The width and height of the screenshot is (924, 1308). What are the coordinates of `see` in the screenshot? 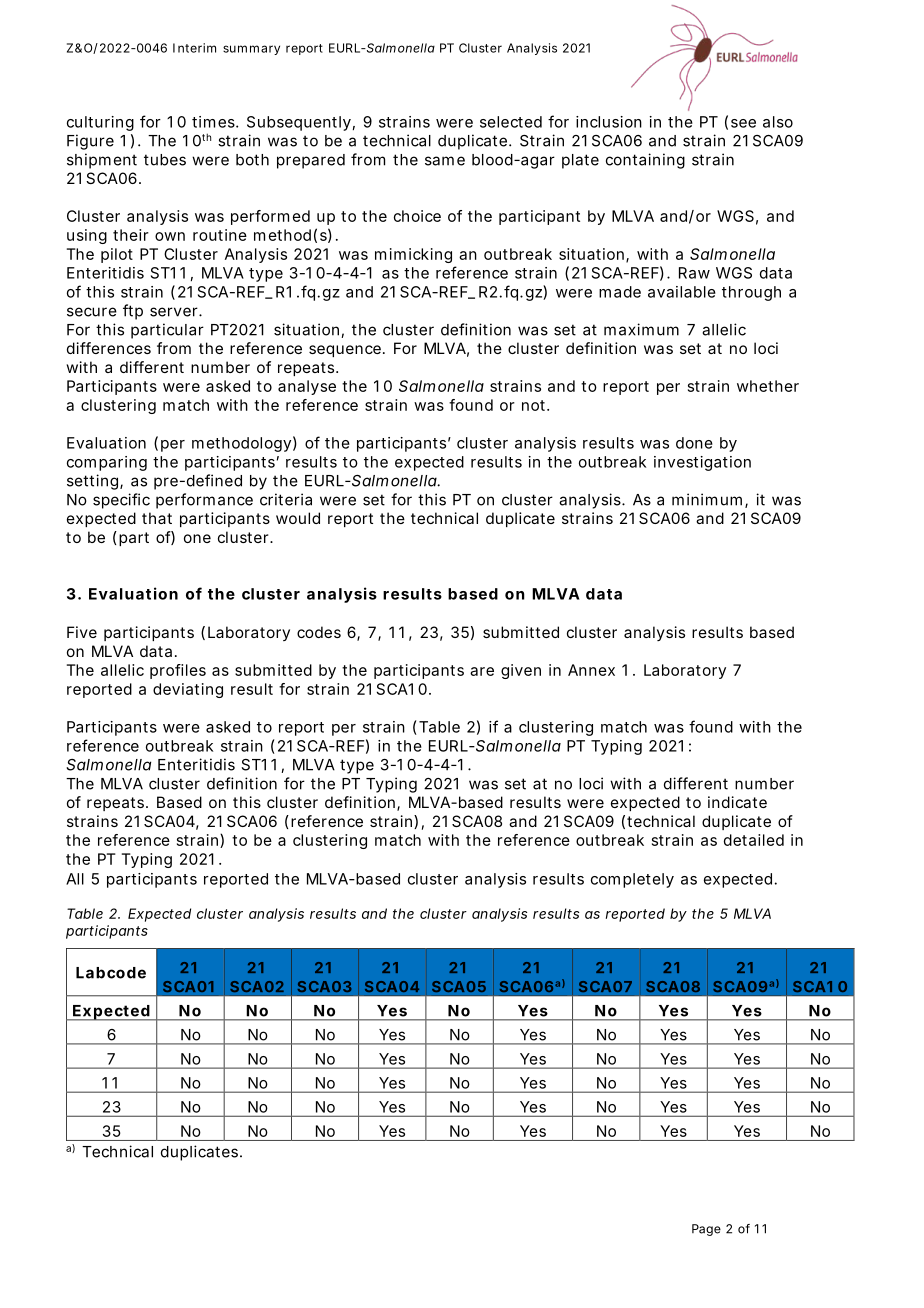 It's located at (743, 123).
